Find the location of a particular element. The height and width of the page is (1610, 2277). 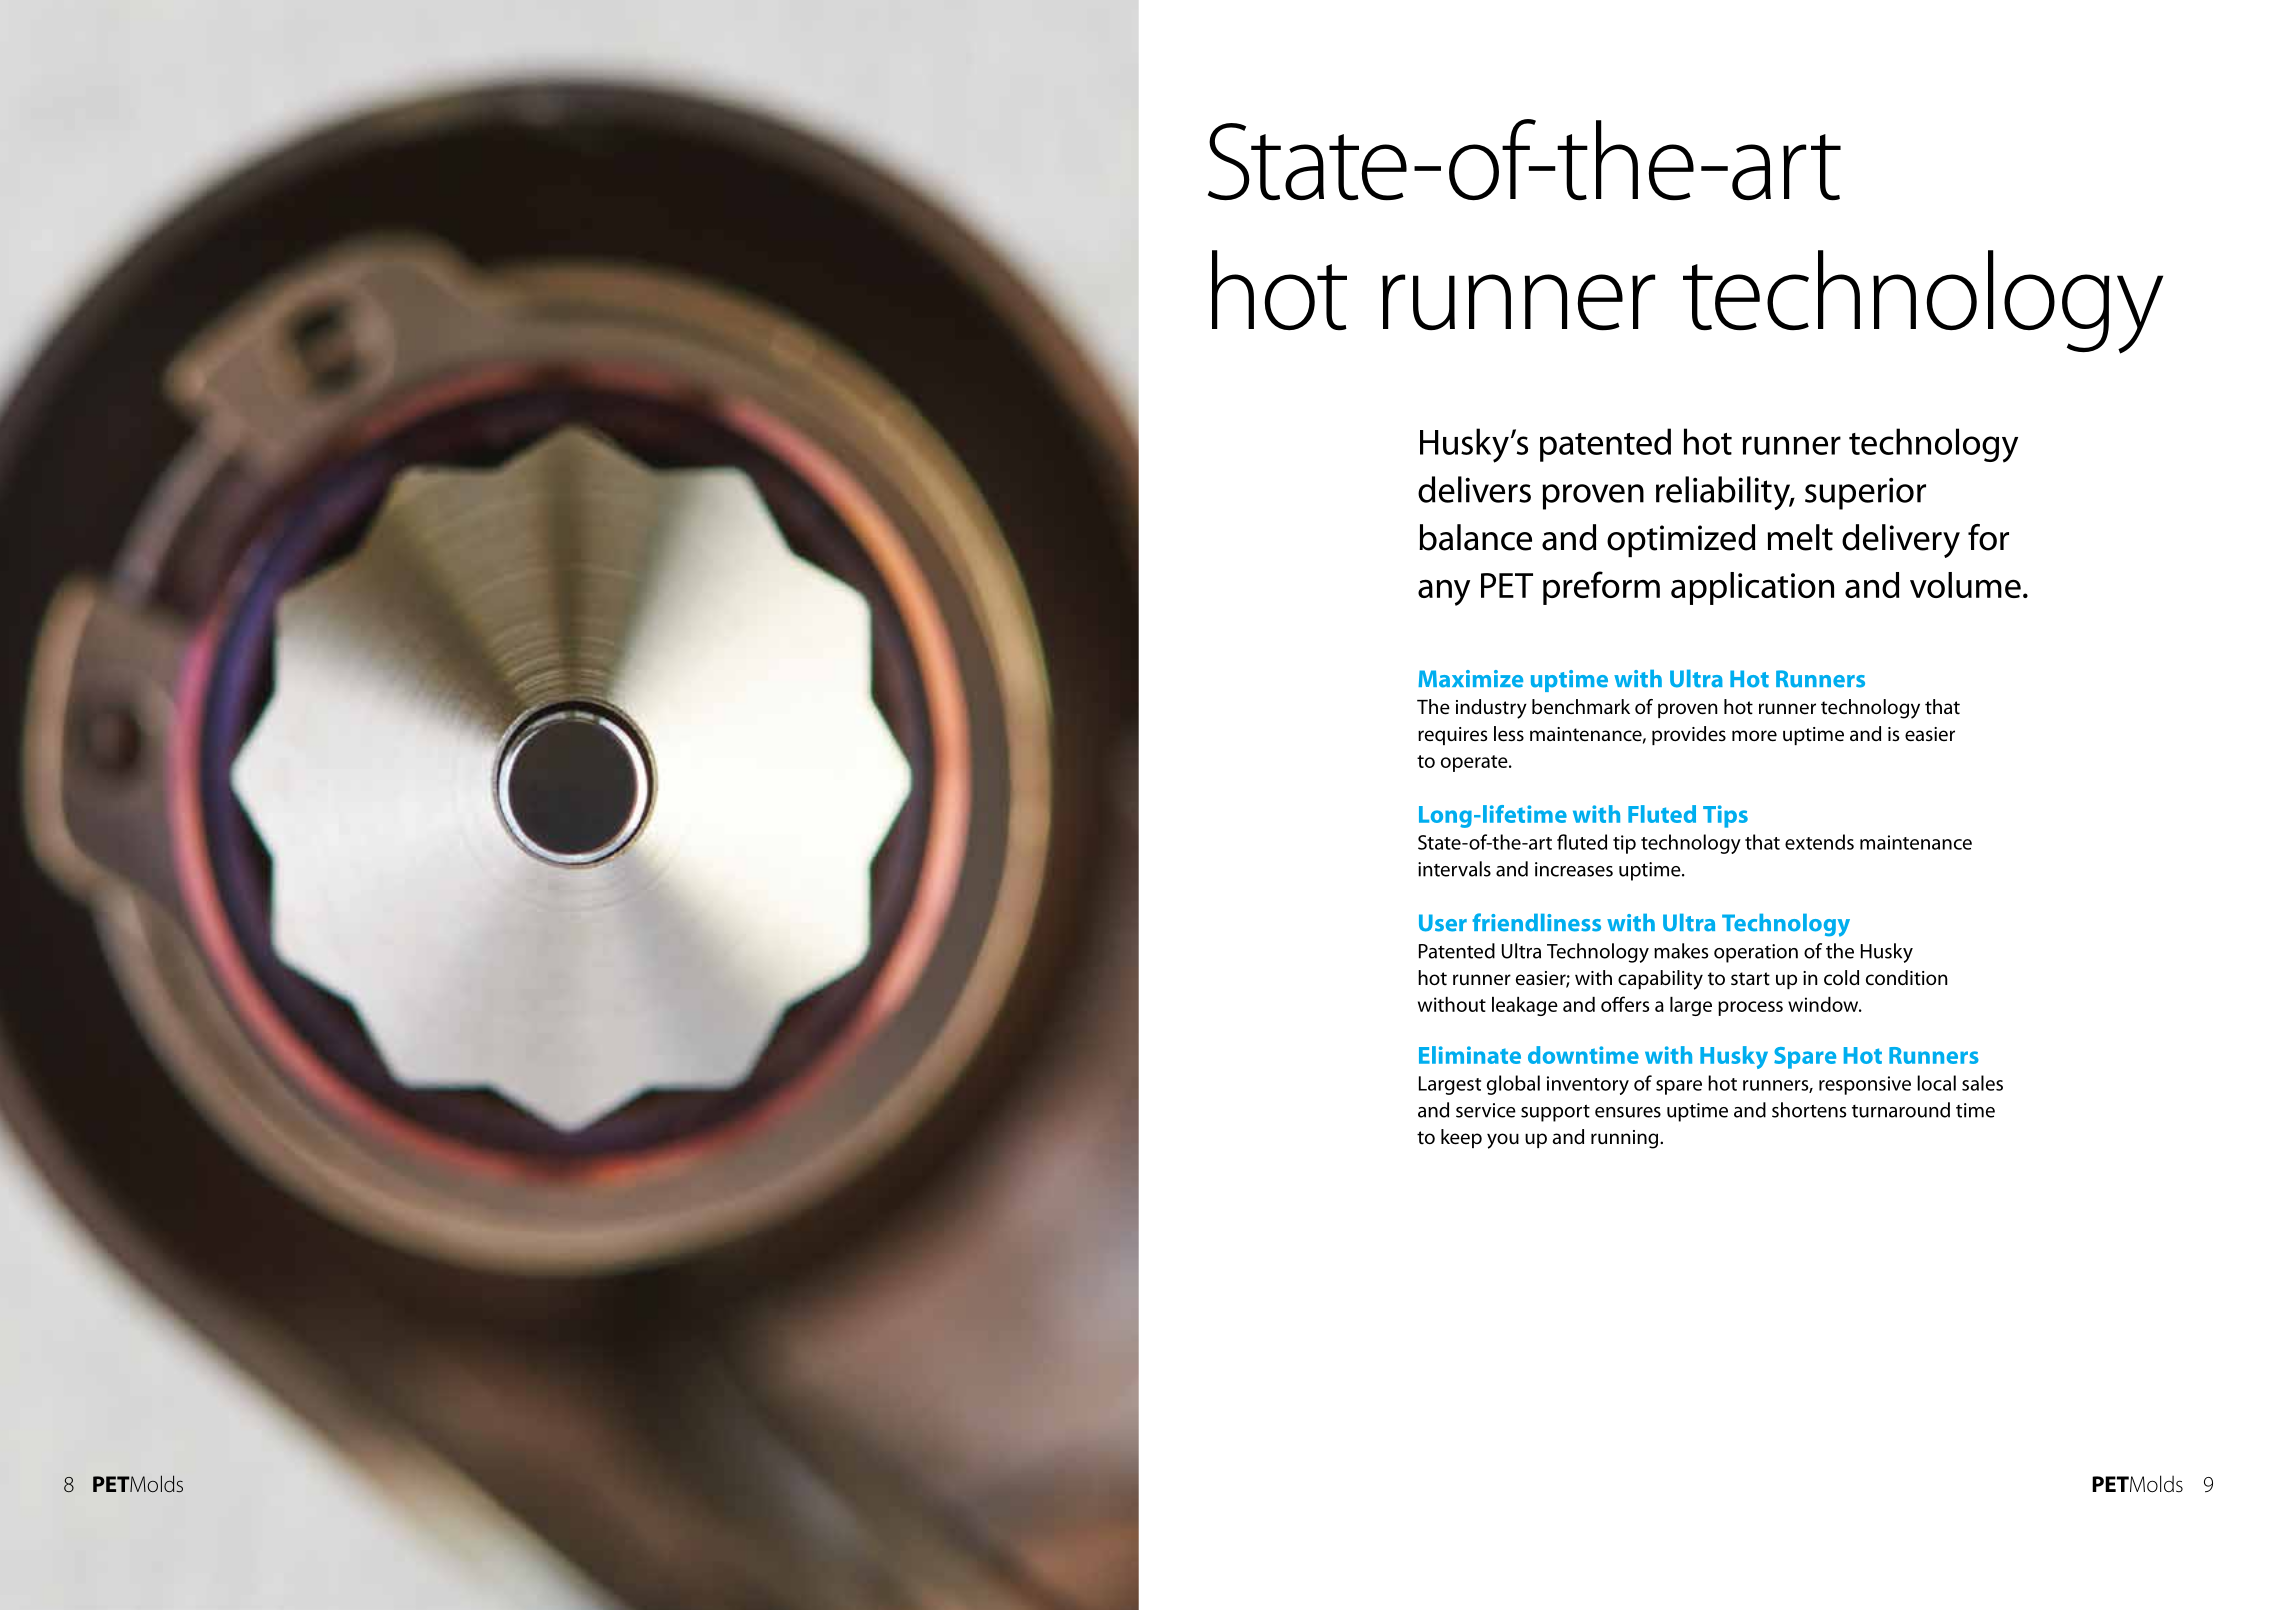

start is located at coordinates (1750, 979).
